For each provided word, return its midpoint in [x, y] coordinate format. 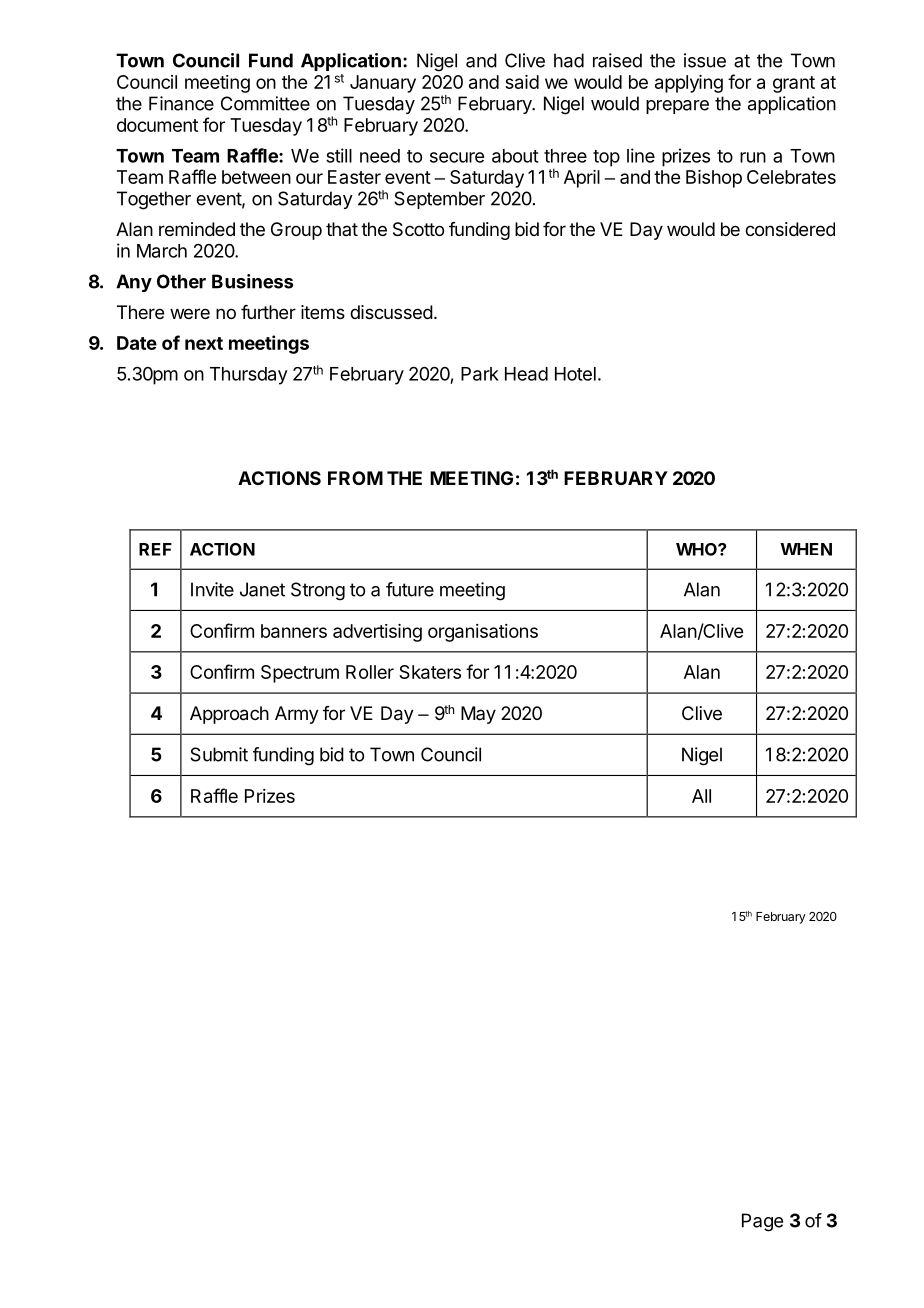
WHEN [806, 549]
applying [689, 84]
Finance [181, 103]
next [204, 343]
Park [480, 374]
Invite [212, 589]
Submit [219, 754]
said [522, 82]
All [701, 796]
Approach [229, 715]
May [478, 715]
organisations [483, 633]
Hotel [575, 374]
